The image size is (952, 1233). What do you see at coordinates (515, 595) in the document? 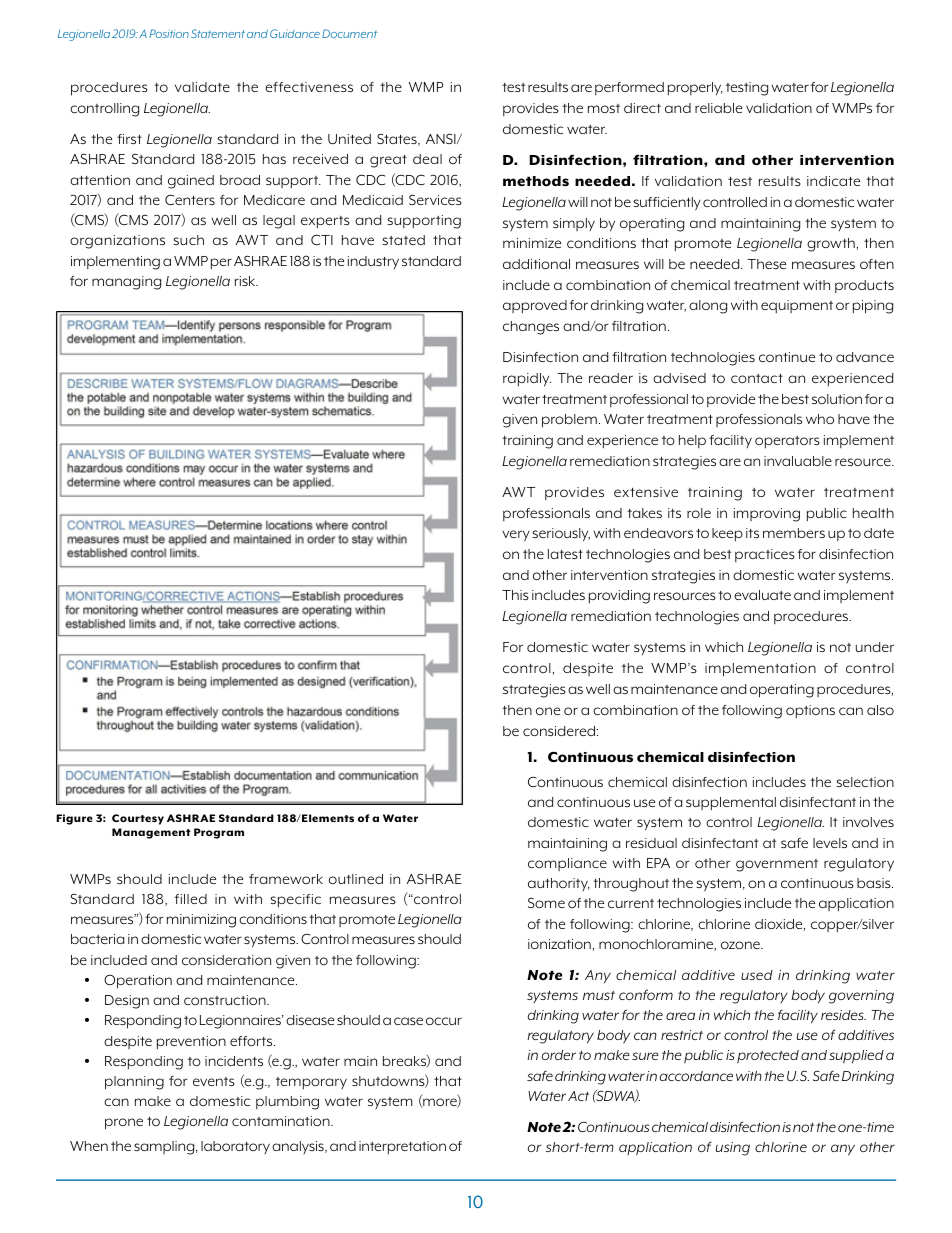
I see `This` at bounding box center [515, 595].
